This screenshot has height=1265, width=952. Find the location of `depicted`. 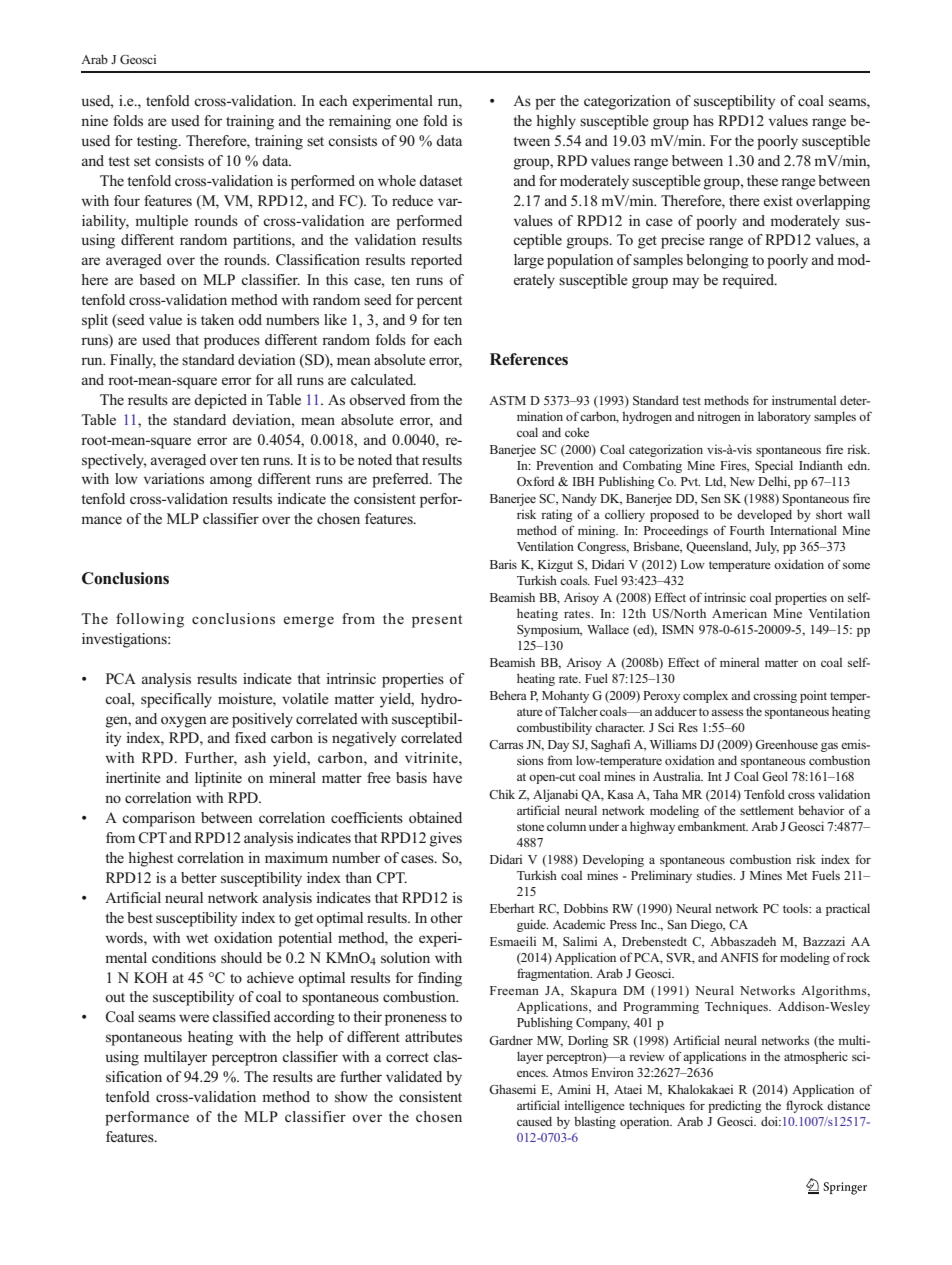

depicted is located at coordinates (220, 401).
